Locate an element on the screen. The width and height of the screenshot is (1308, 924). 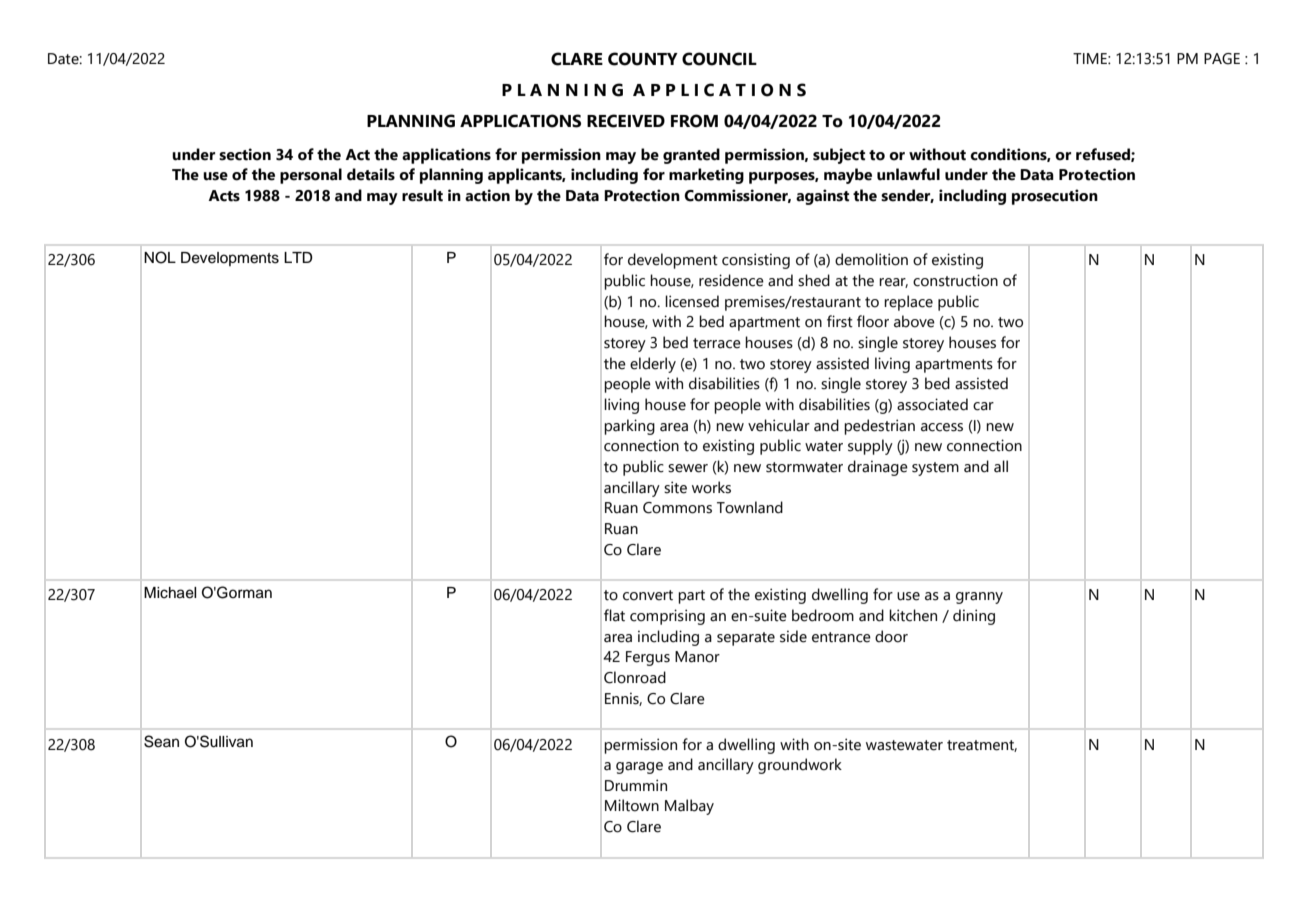
convert is located at coordinates (648, 595).
